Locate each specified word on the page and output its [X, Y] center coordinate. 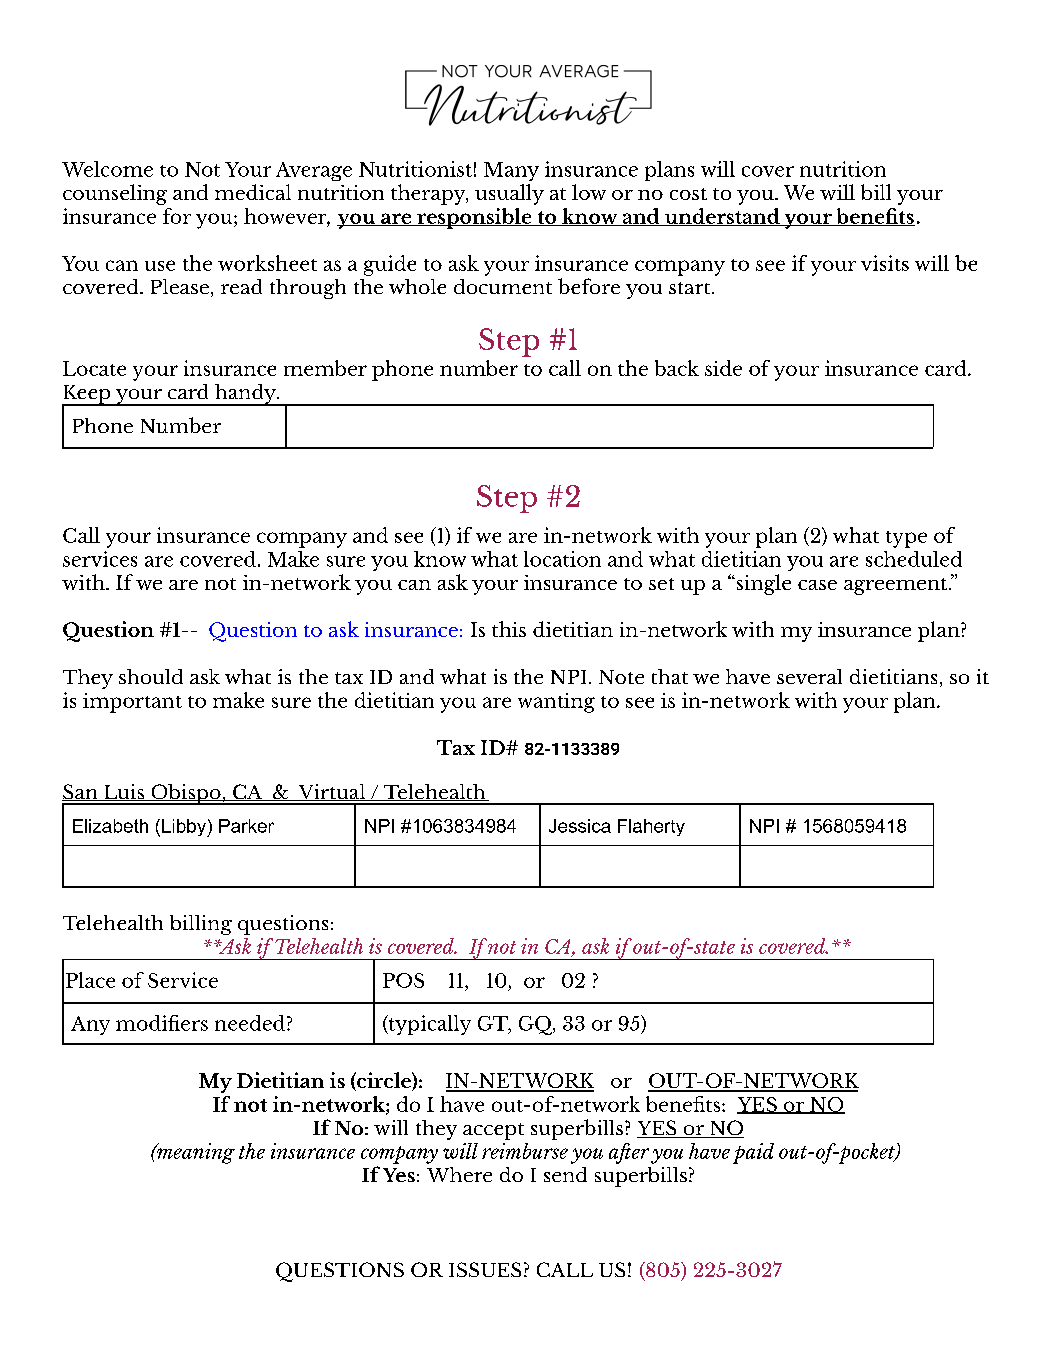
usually [509, 194]
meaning [195, 1153]
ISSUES [485, 1269]
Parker [246, 826]
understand [722, 217]
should [151, 676]
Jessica [580, 826]
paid [753, 1153]
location [562, 559]
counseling [115, 194]
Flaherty [651, 827]
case [817, 585]
